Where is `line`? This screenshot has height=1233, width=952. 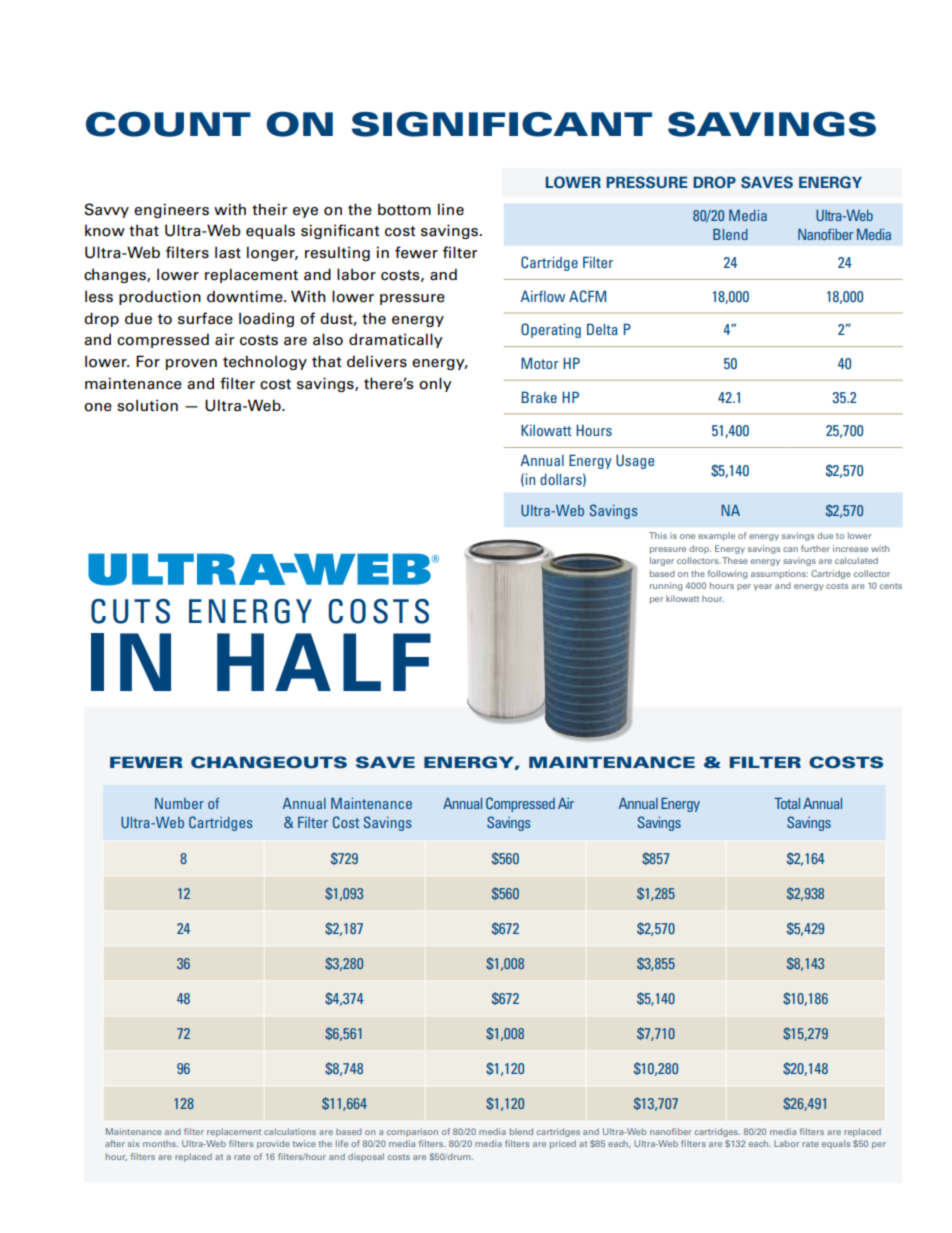
line is located at coordinates (451, 209).
